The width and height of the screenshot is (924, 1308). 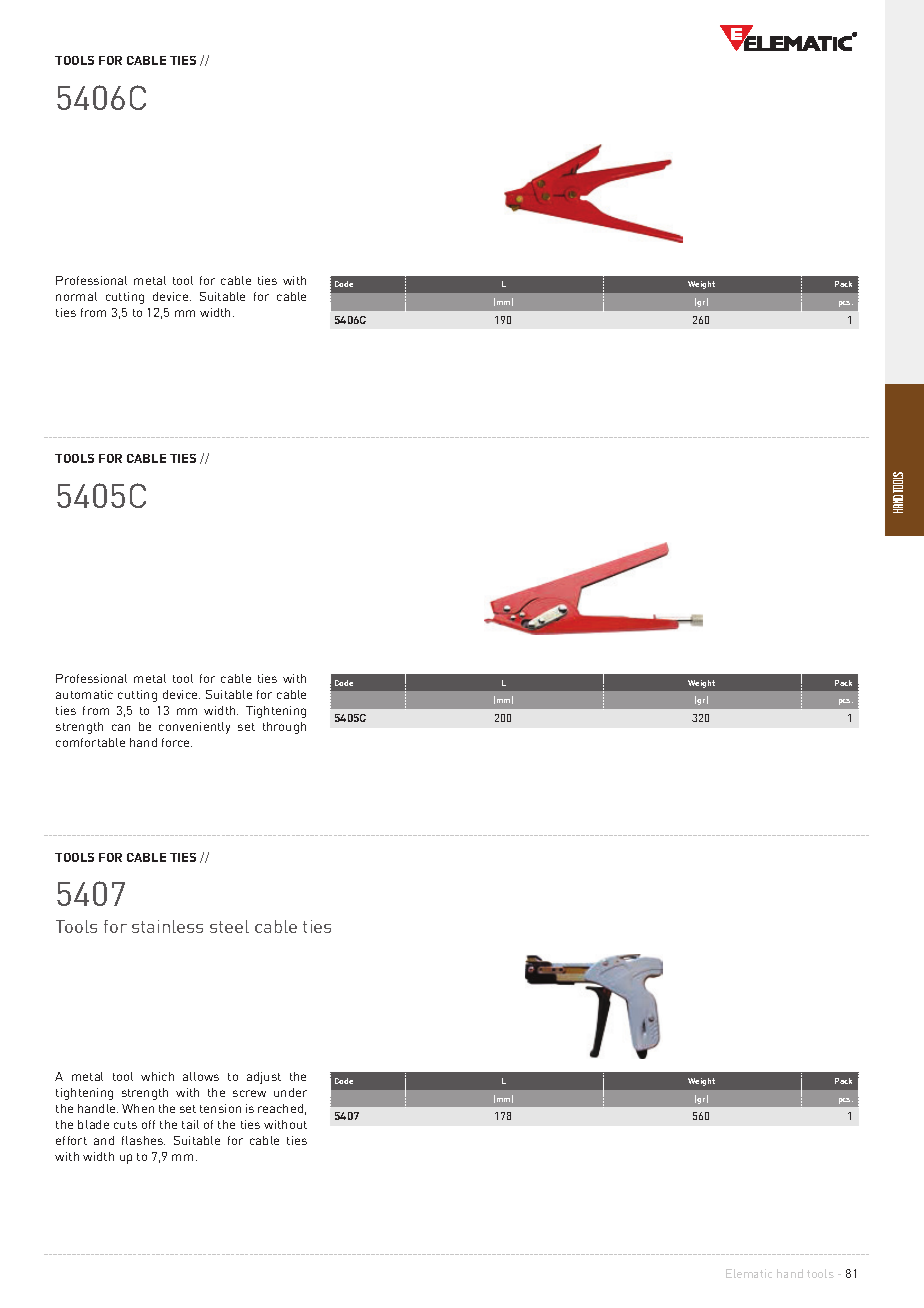 What do you see at coordinates (76, 296) in the screenshot?
I see `normal` at bounding box center [76, 296].
